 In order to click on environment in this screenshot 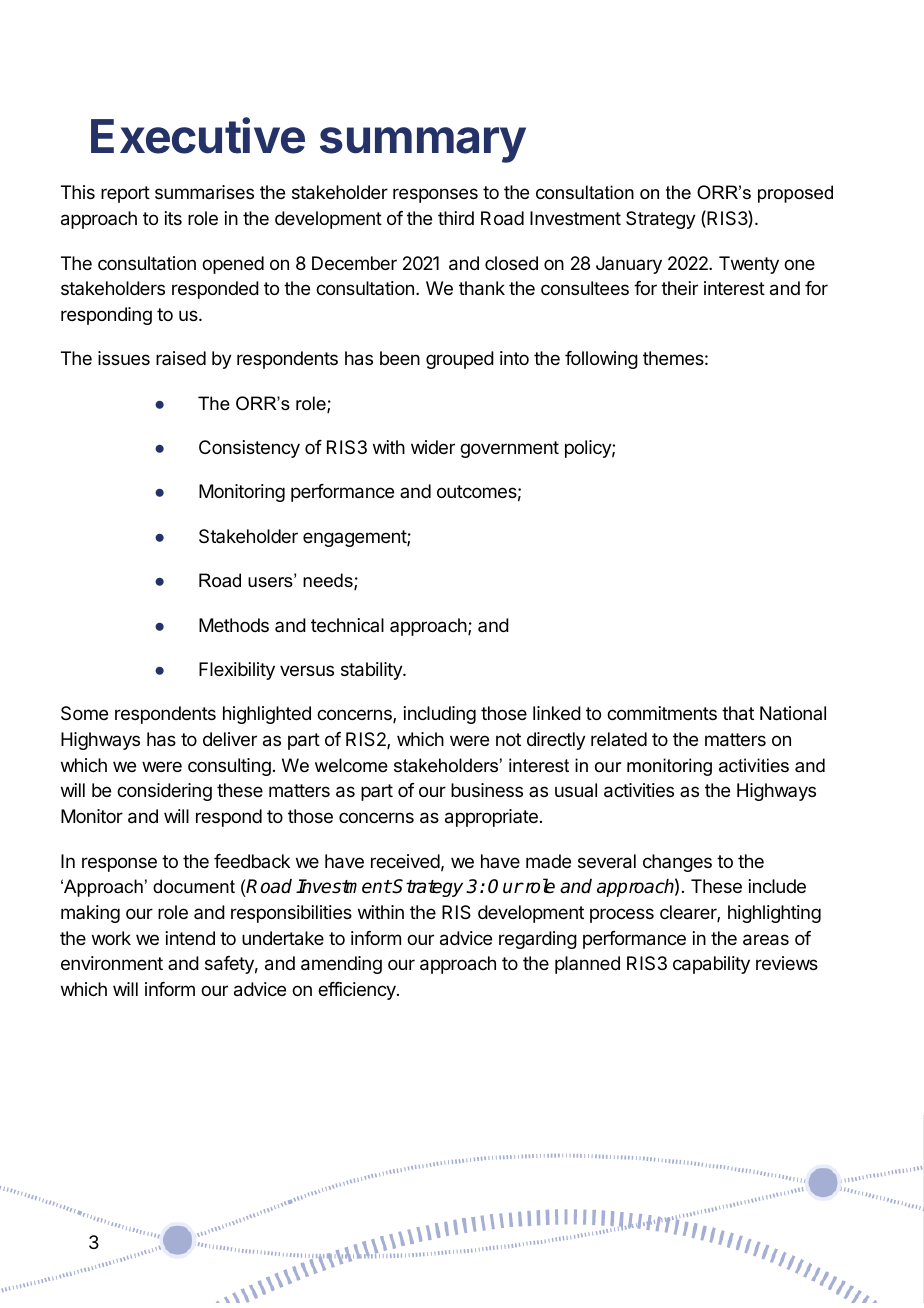, I will do `click(112, 963)`.
